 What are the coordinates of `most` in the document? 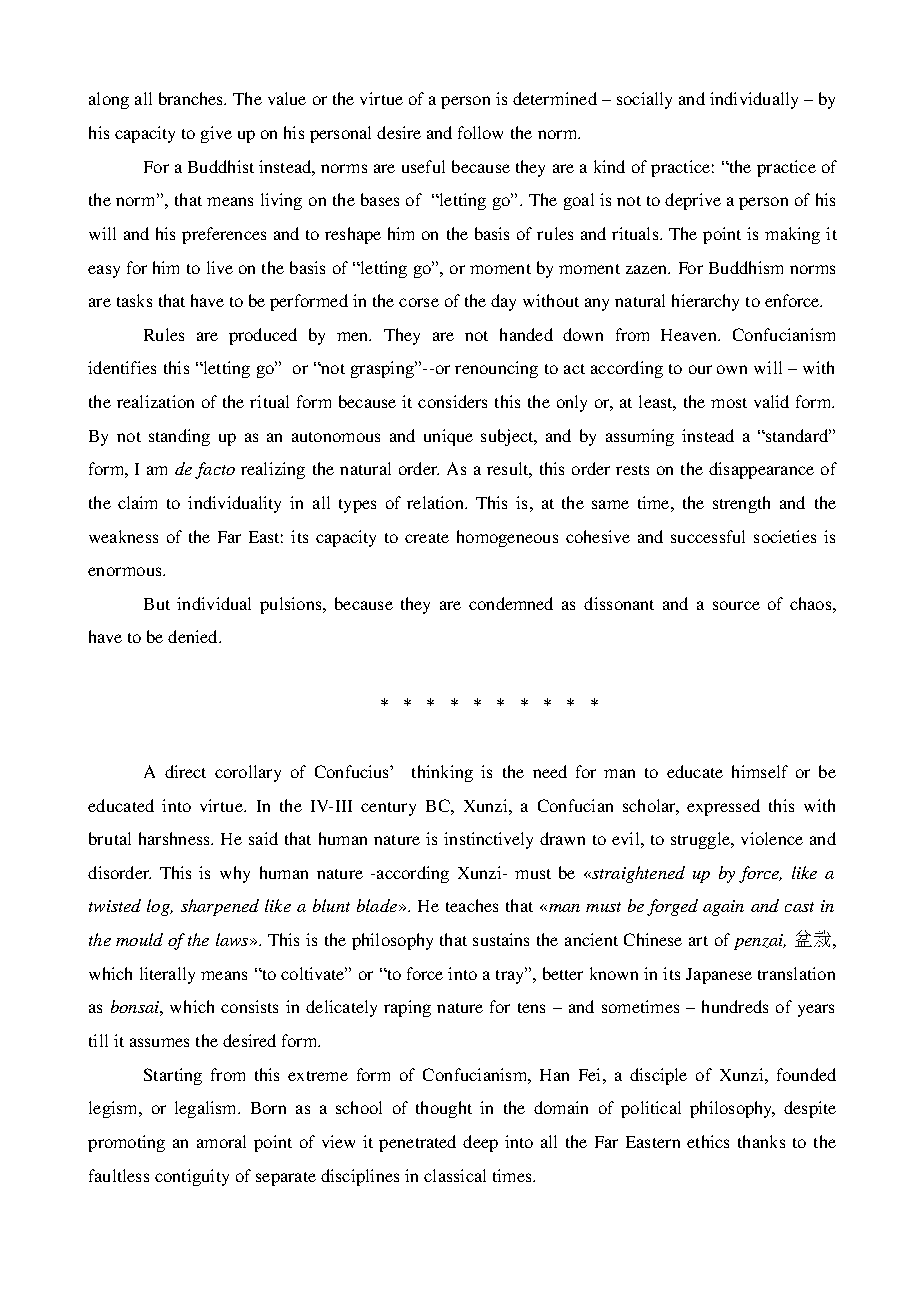 It's located at (729, 403).
